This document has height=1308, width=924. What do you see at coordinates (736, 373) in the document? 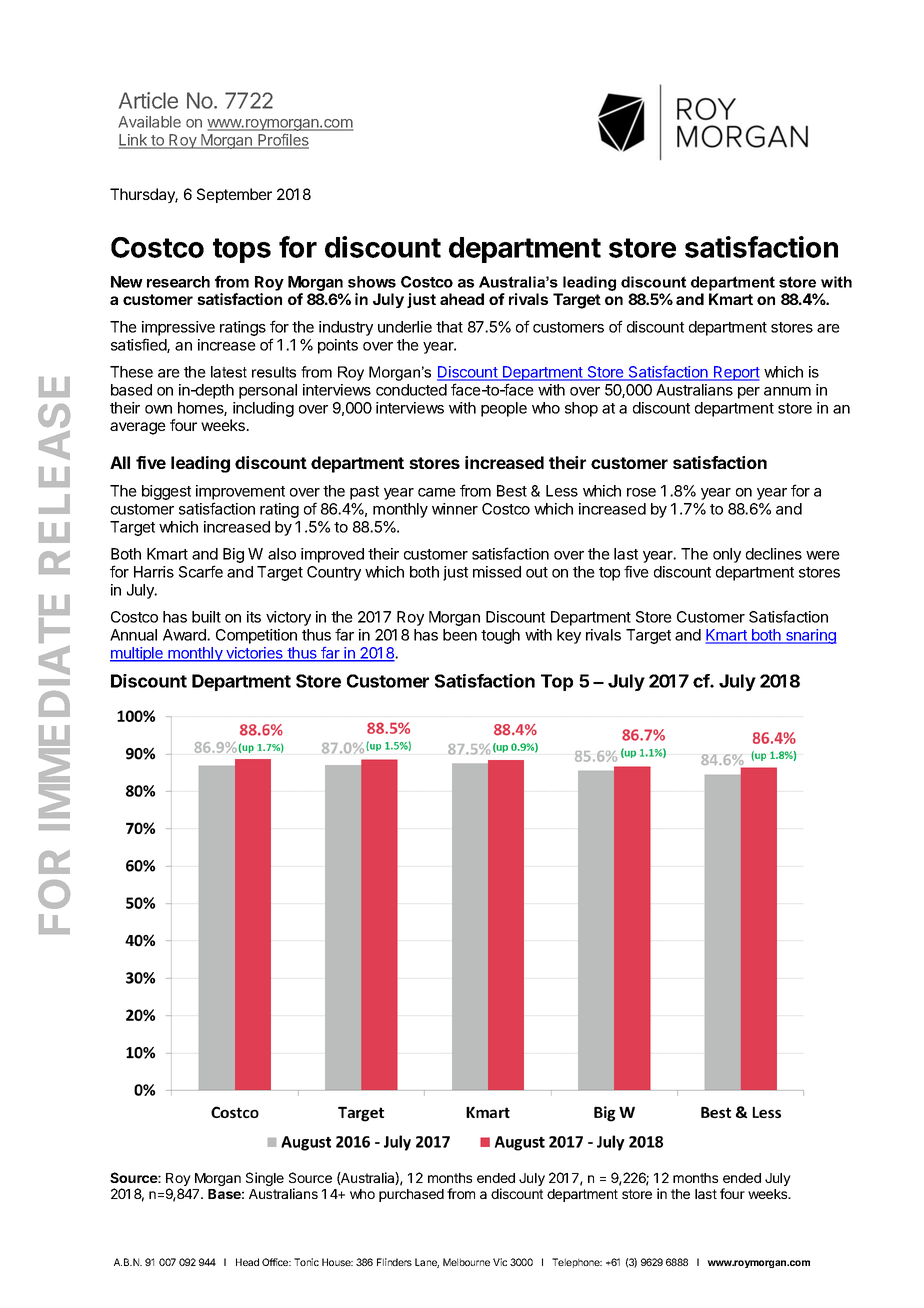
I see `Report` at bounding box center [736, 373].
